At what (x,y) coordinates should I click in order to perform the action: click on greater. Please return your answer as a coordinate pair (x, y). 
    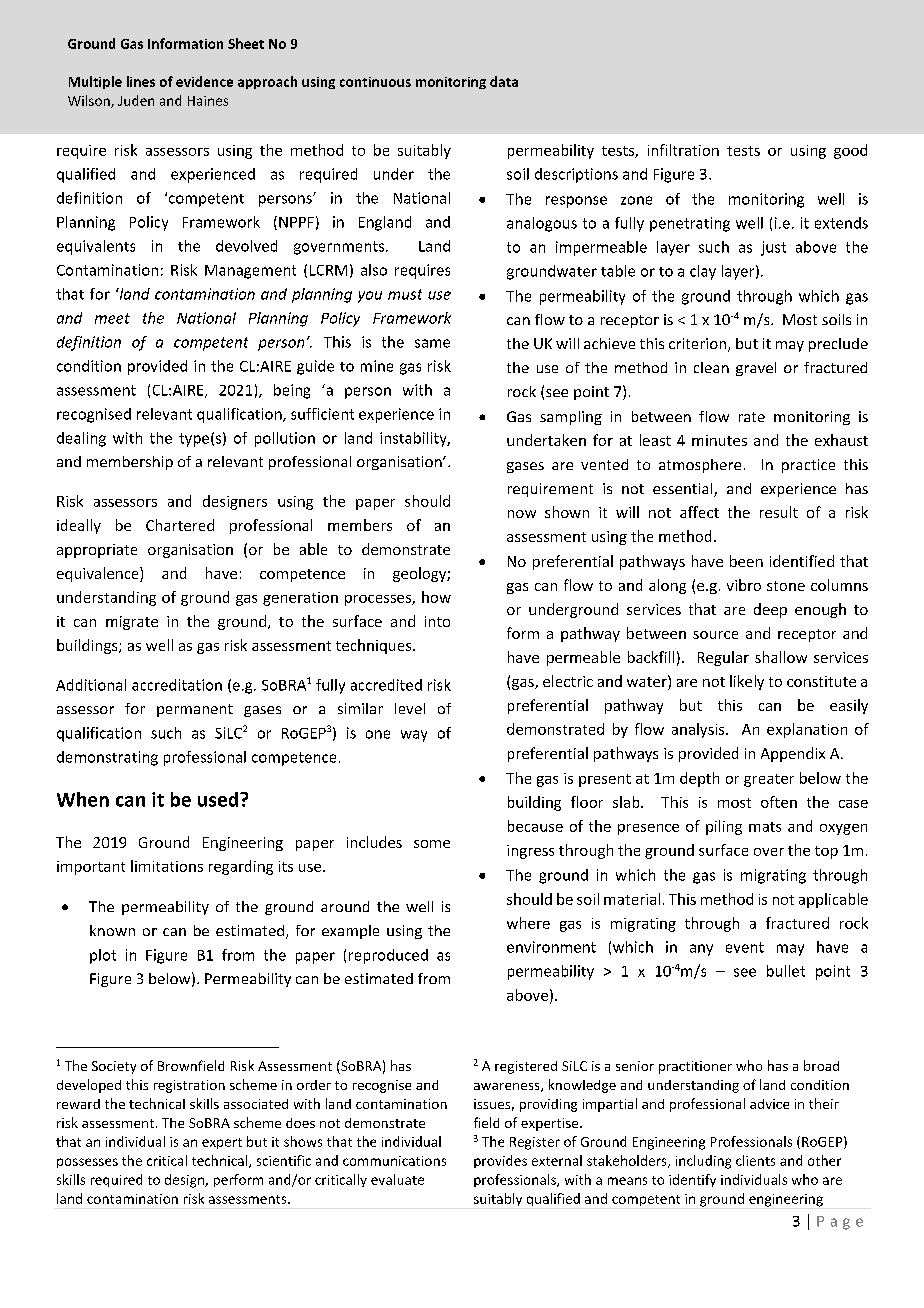
    Looking at the image, I should click on (769, 780).
